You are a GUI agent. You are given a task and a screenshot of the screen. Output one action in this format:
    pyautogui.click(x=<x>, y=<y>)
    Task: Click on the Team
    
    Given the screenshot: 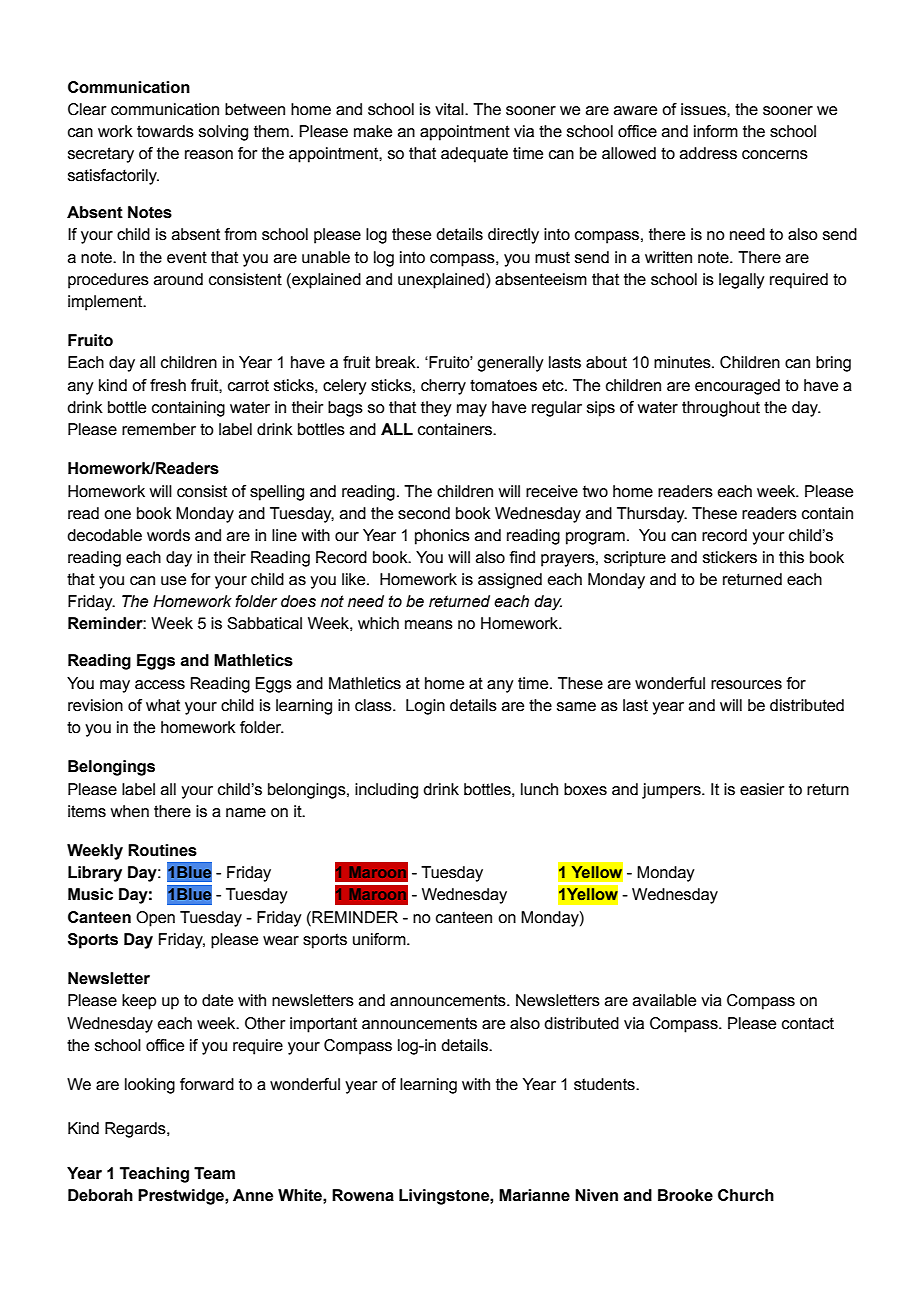 What is the action you would take?
    pyautogui.click(x=214, y=1173)
